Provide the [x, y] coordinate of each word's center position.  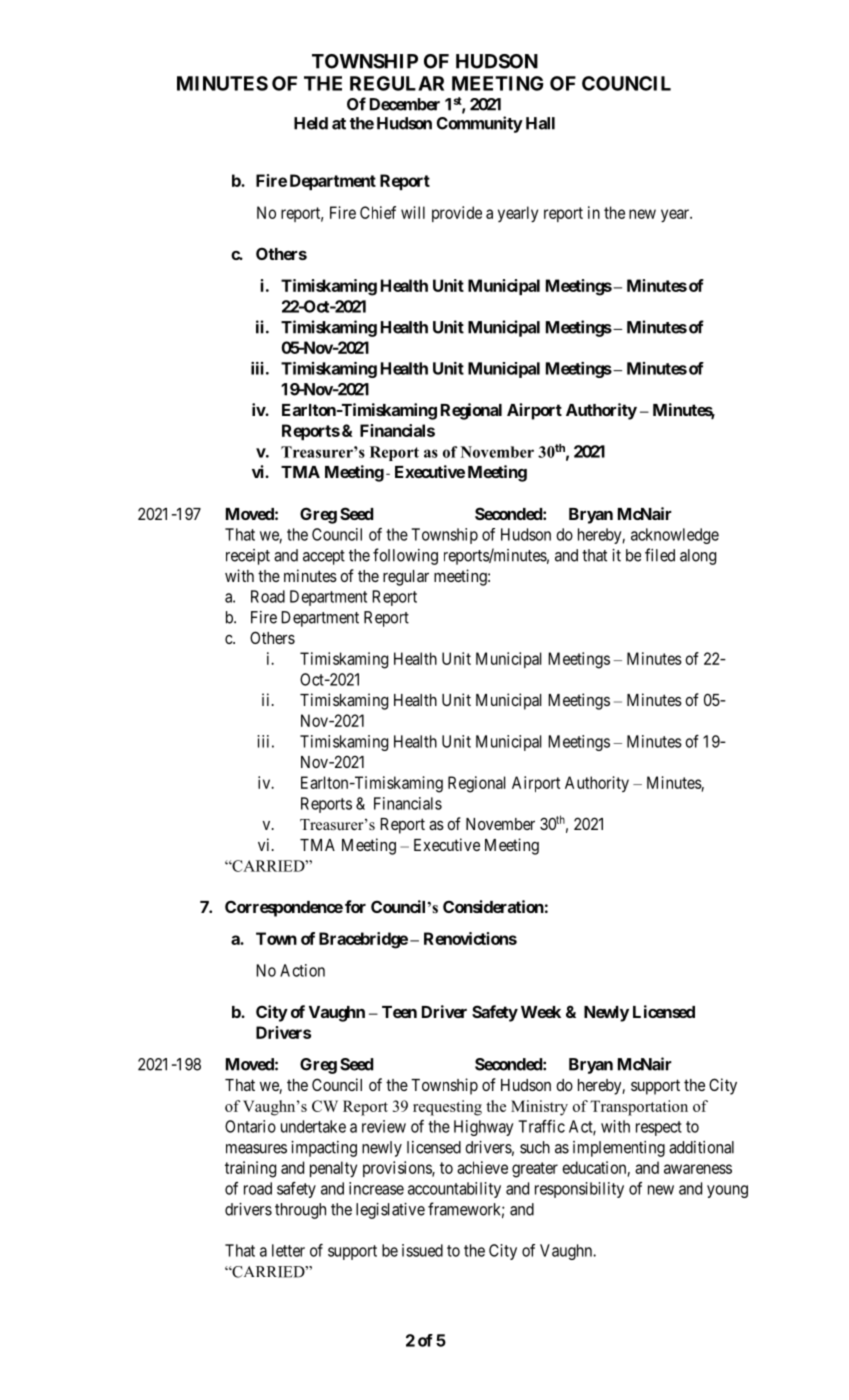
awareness [698, 1169]
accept [324, 557]
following [405, 556]
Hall [540, 123]
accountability [454, 1190]
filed [660, 555]
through [300, 1211]
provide [457, 214]
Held [311, 123]
